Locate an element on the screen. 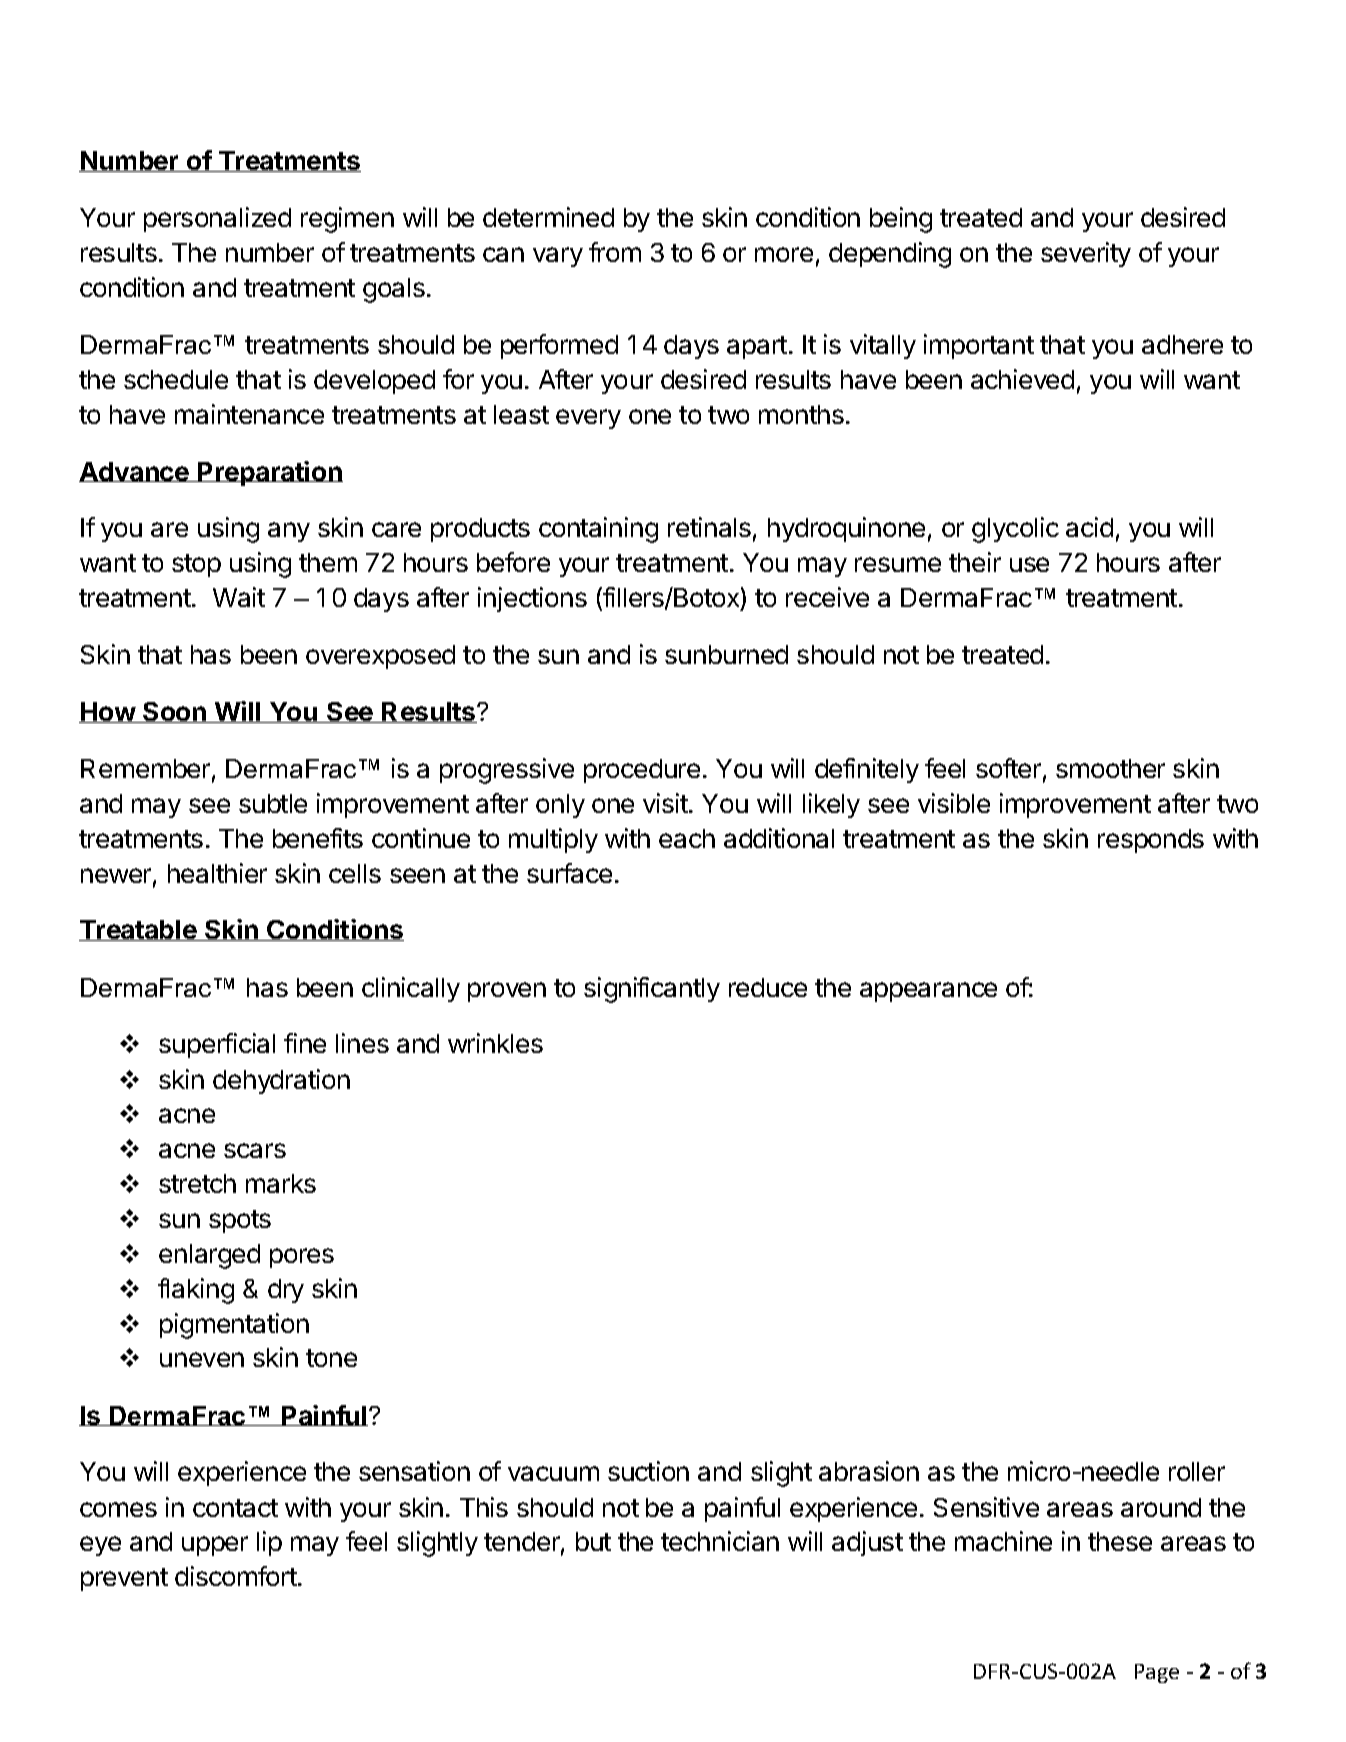 This screenshot has width=1346, height=1742. stretch is located at coordinates (197, 1183).
